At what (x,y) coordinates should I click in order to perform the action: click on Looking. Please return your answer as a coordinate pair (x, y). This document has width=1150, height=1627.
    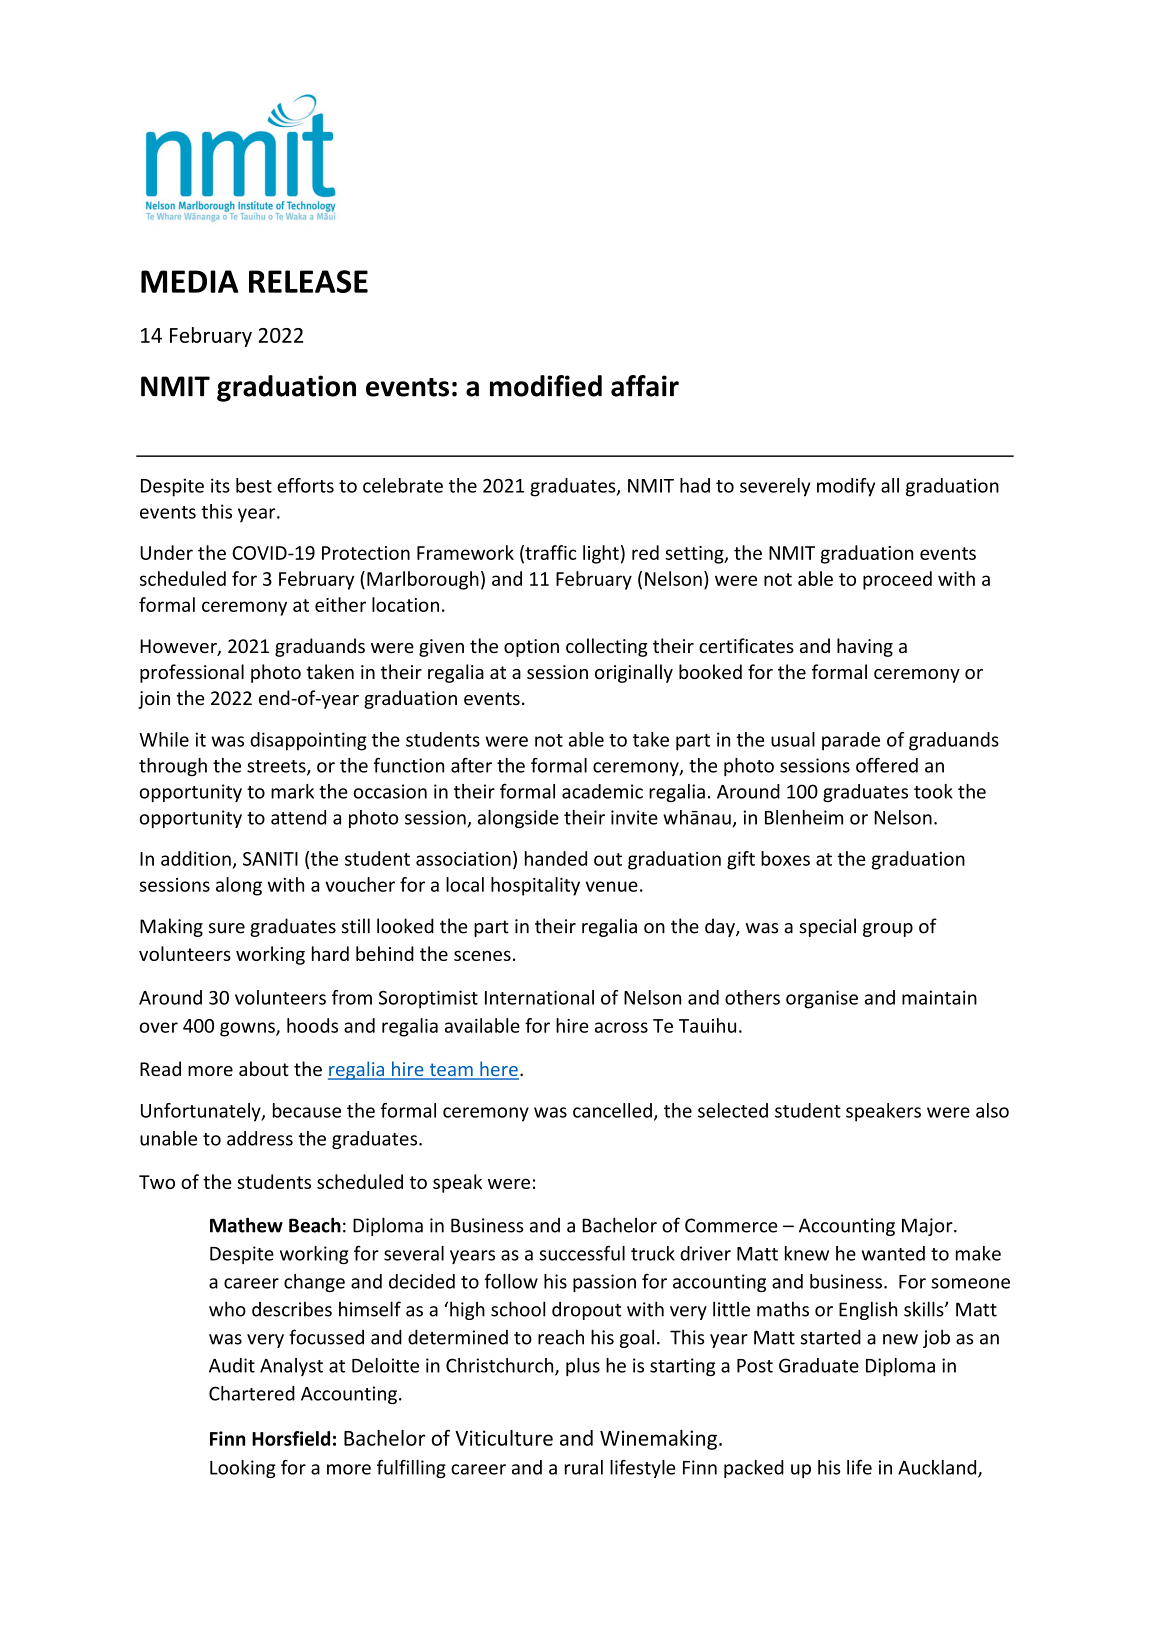
    Looking at the image, I should click on (243, 1469).
